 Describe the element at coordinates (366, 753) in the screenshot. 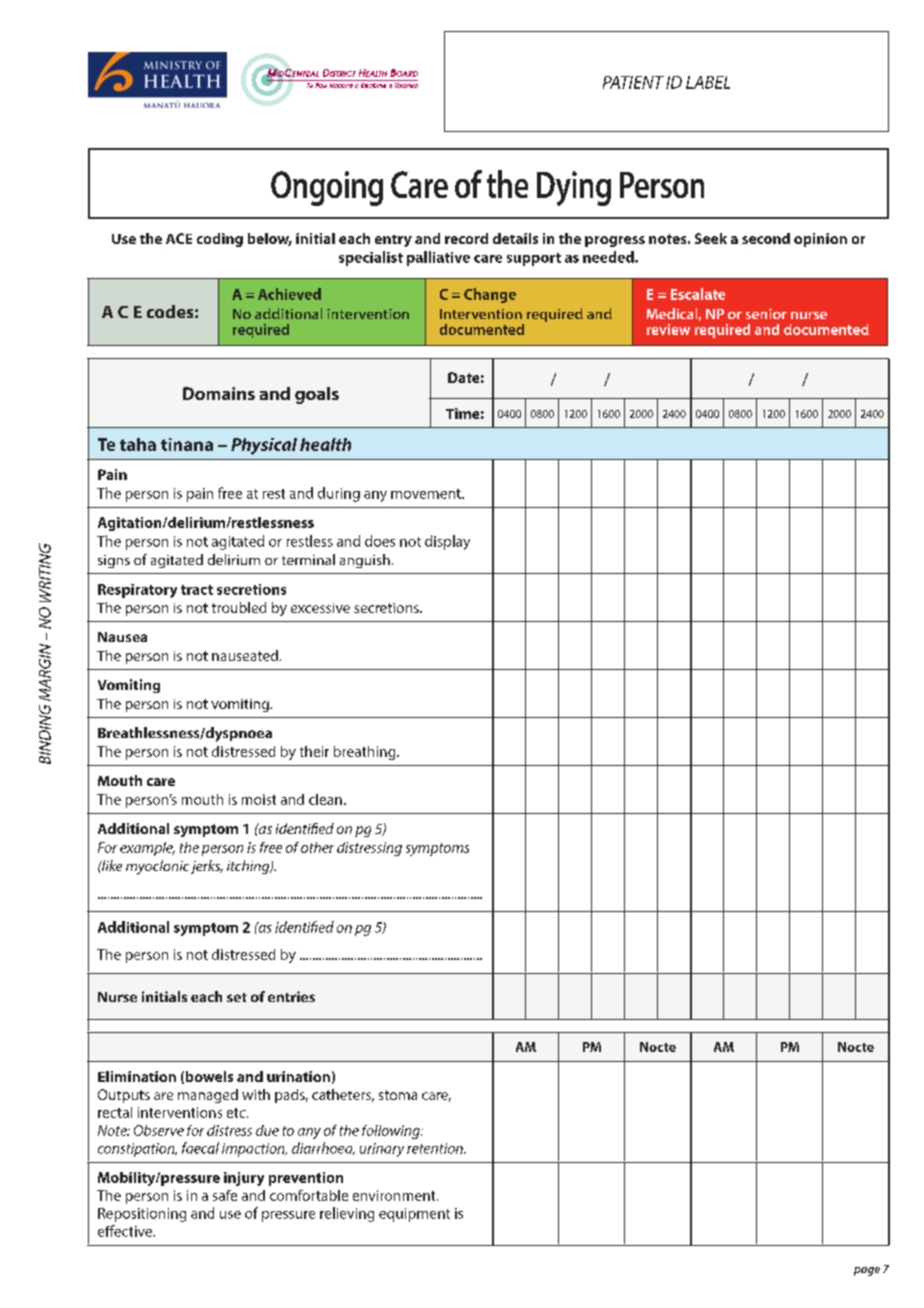

I see `breathing` at that location.
